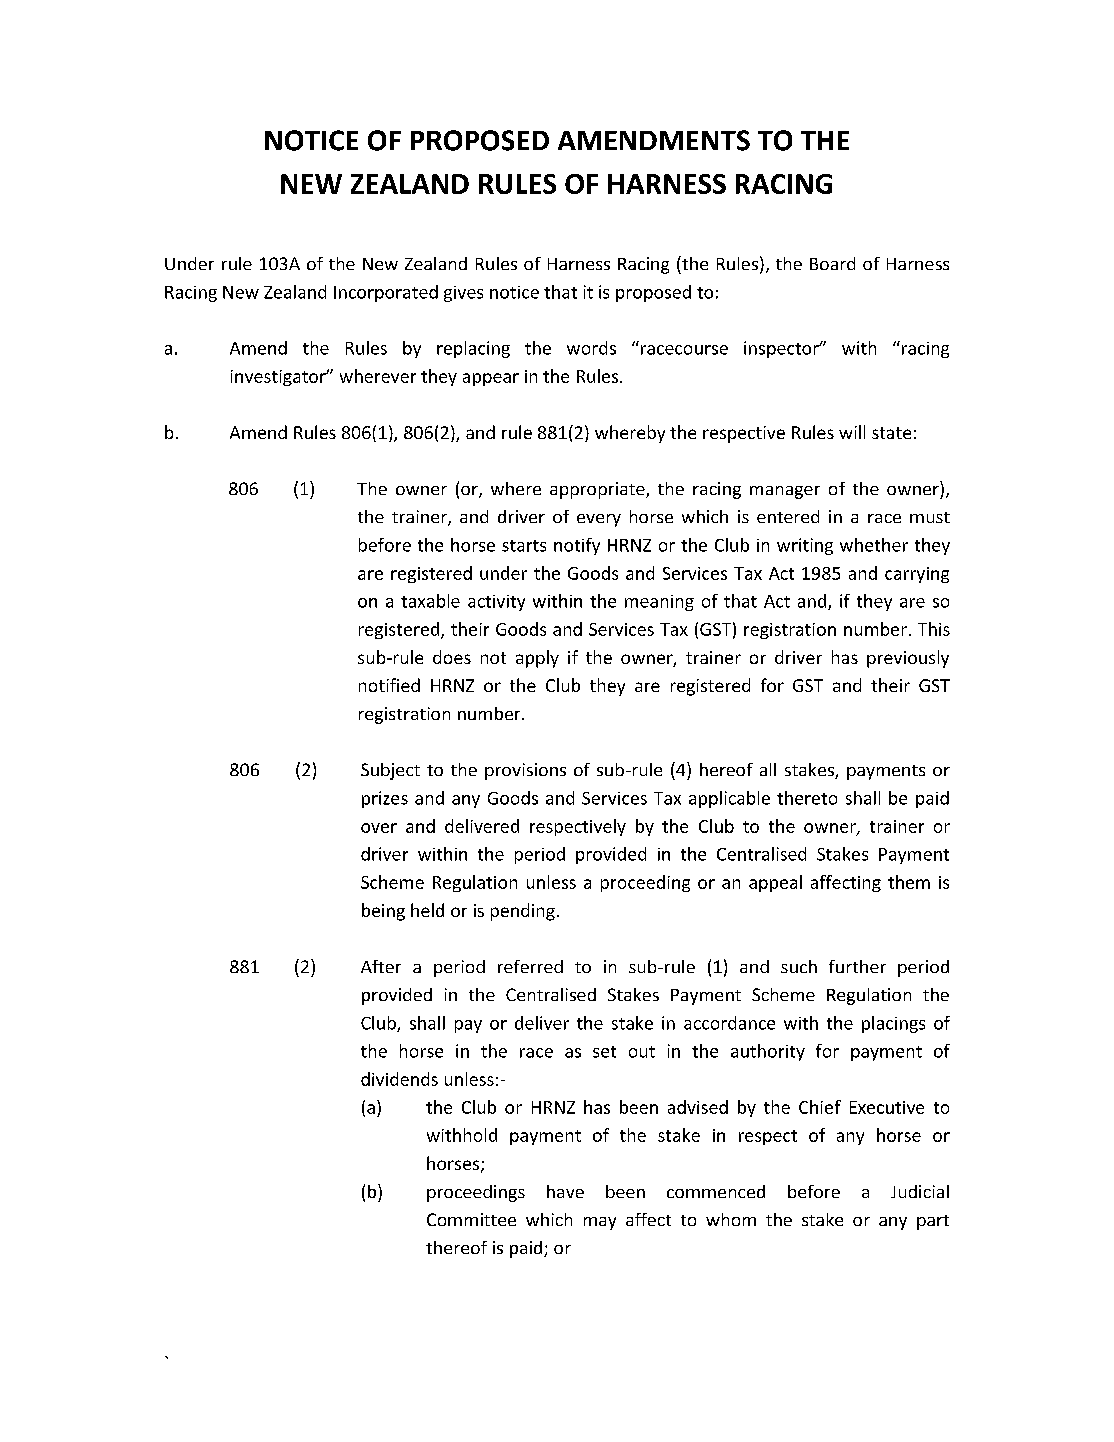  Describe the element at coordinates (832, 263) in the screenshot. I see `Board` at that location.
